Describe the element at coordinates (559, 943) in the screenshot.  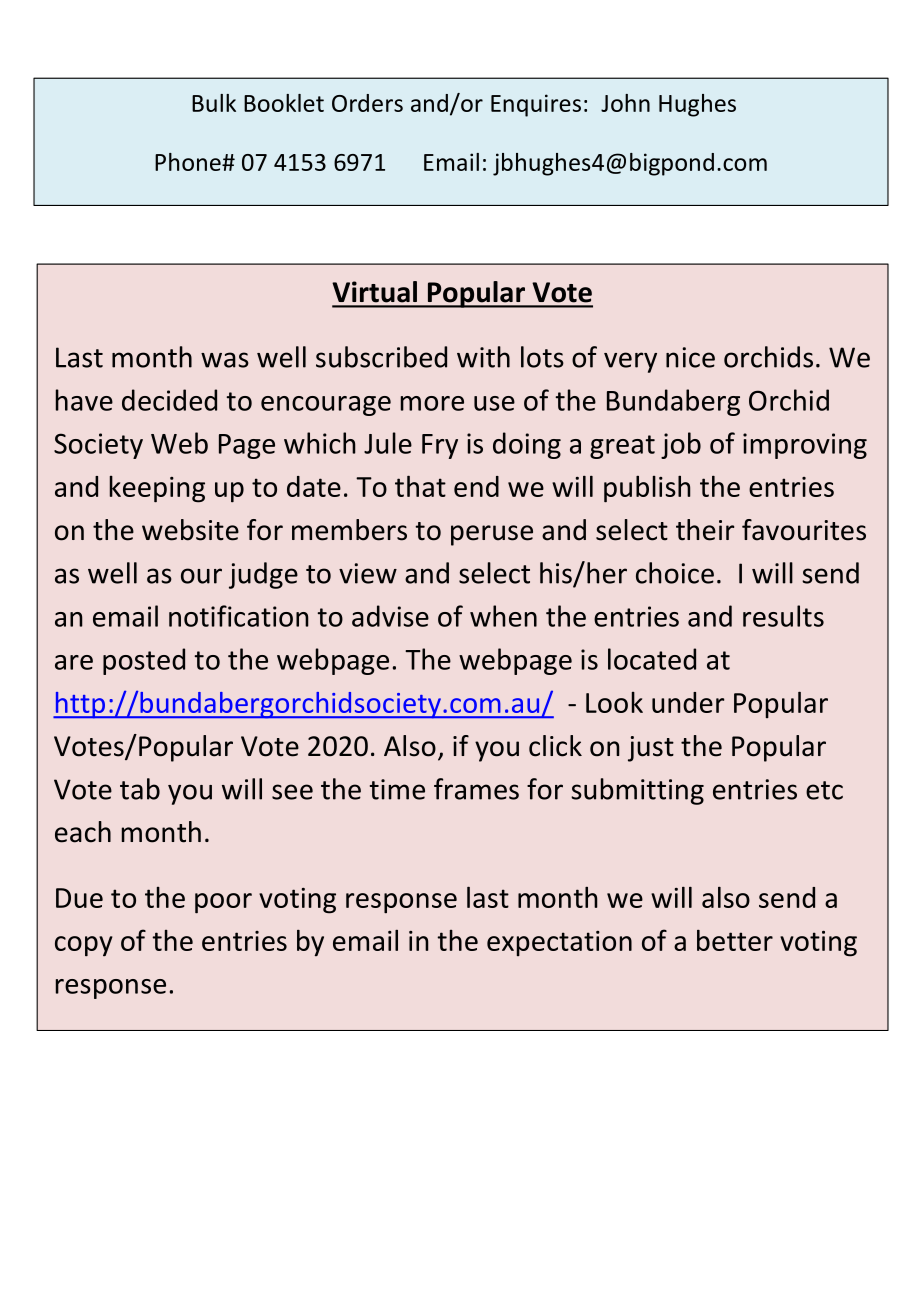
I see `expectation` at that location.
